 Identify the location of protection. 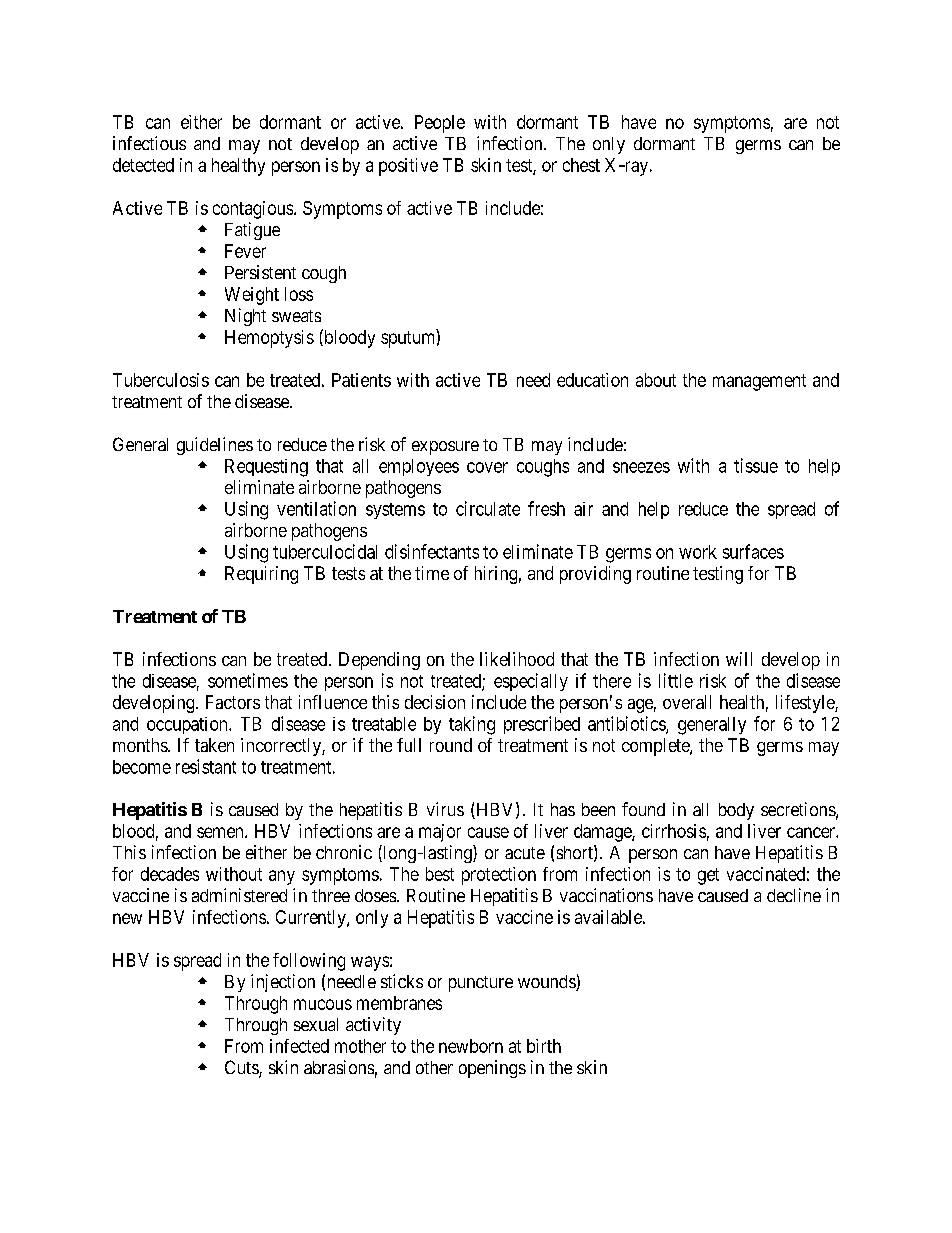
(499, 876).
